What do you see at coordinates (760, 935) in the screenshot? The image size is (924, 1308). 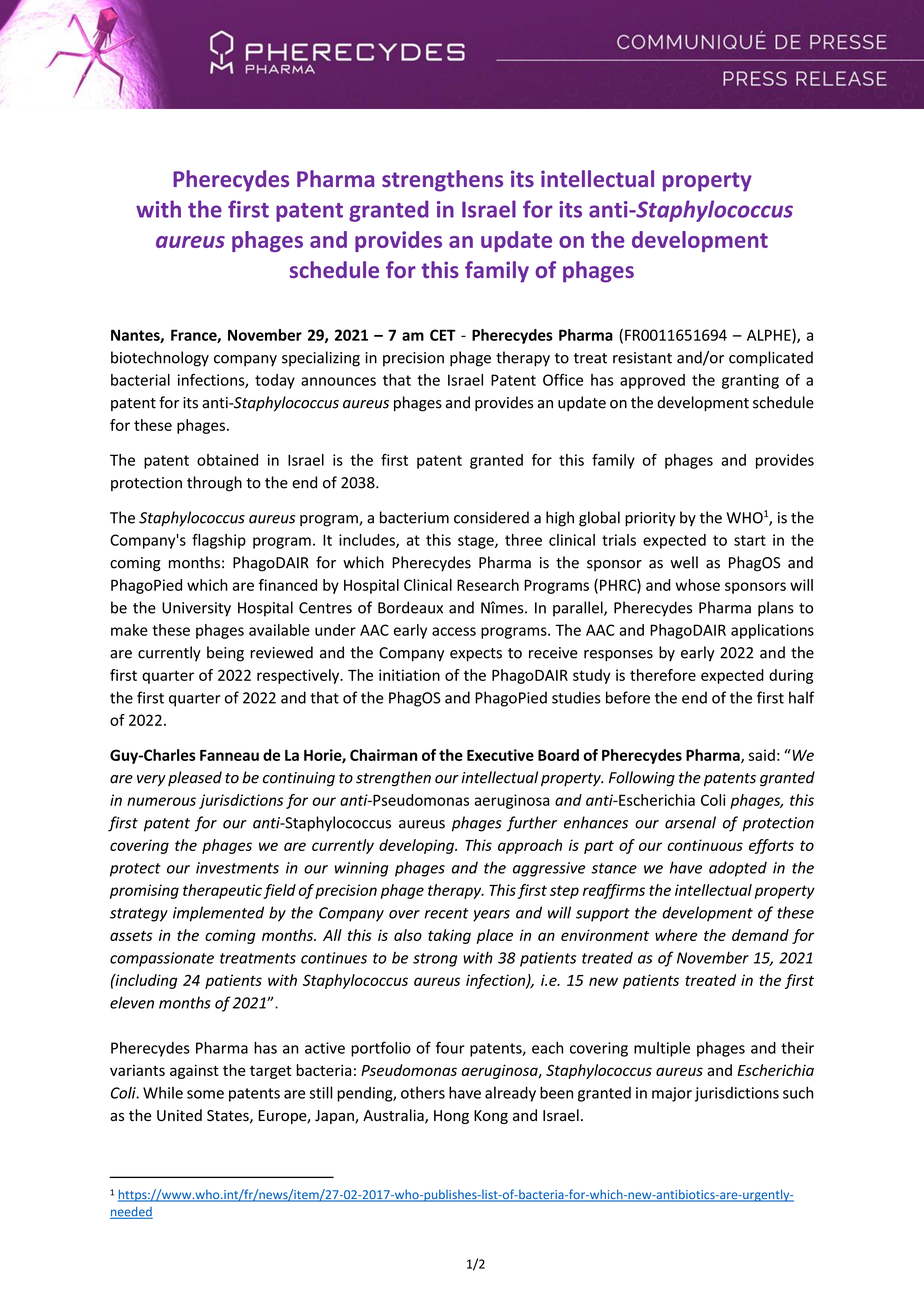 I see `demand` at bounding box center [760, 935].
